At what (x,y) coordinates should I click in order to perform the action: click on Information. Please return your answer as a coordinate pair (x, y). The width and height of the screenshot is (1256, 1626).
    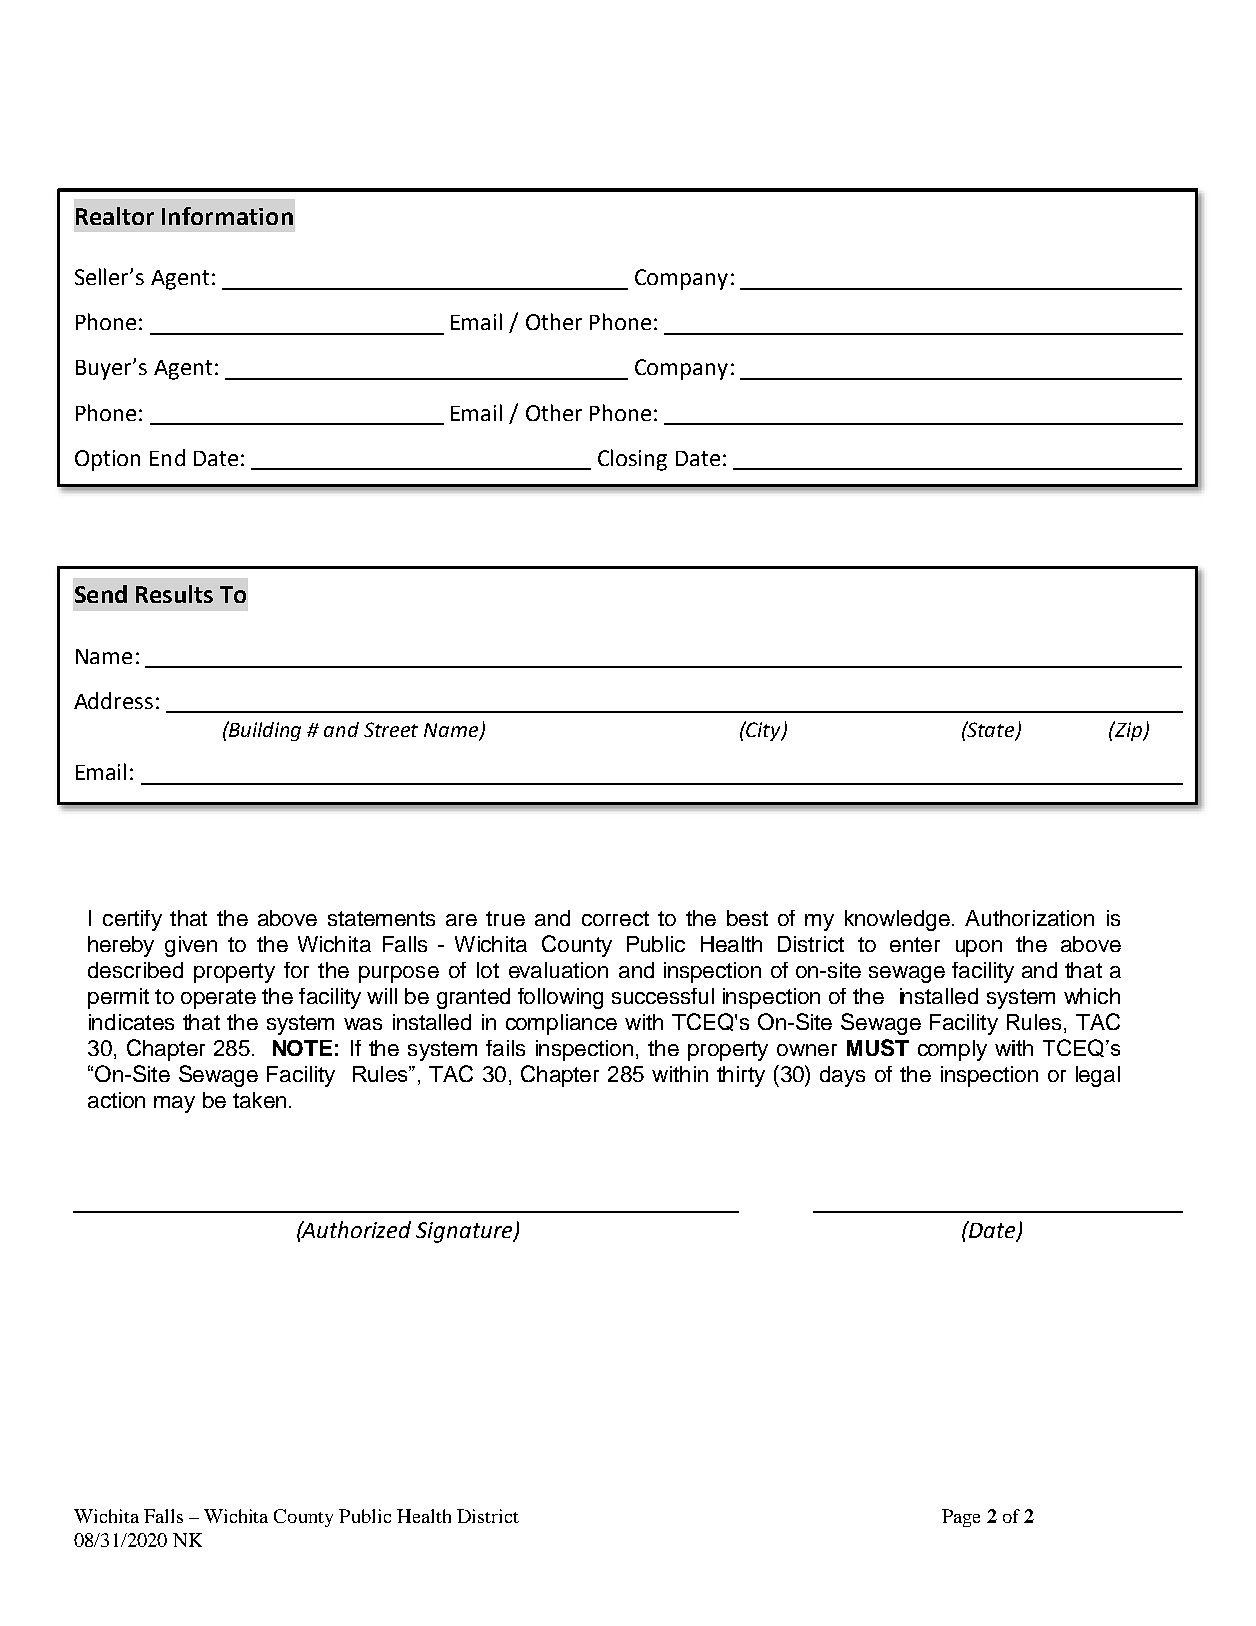
    Looking at the image, I should click on (227, 216).
